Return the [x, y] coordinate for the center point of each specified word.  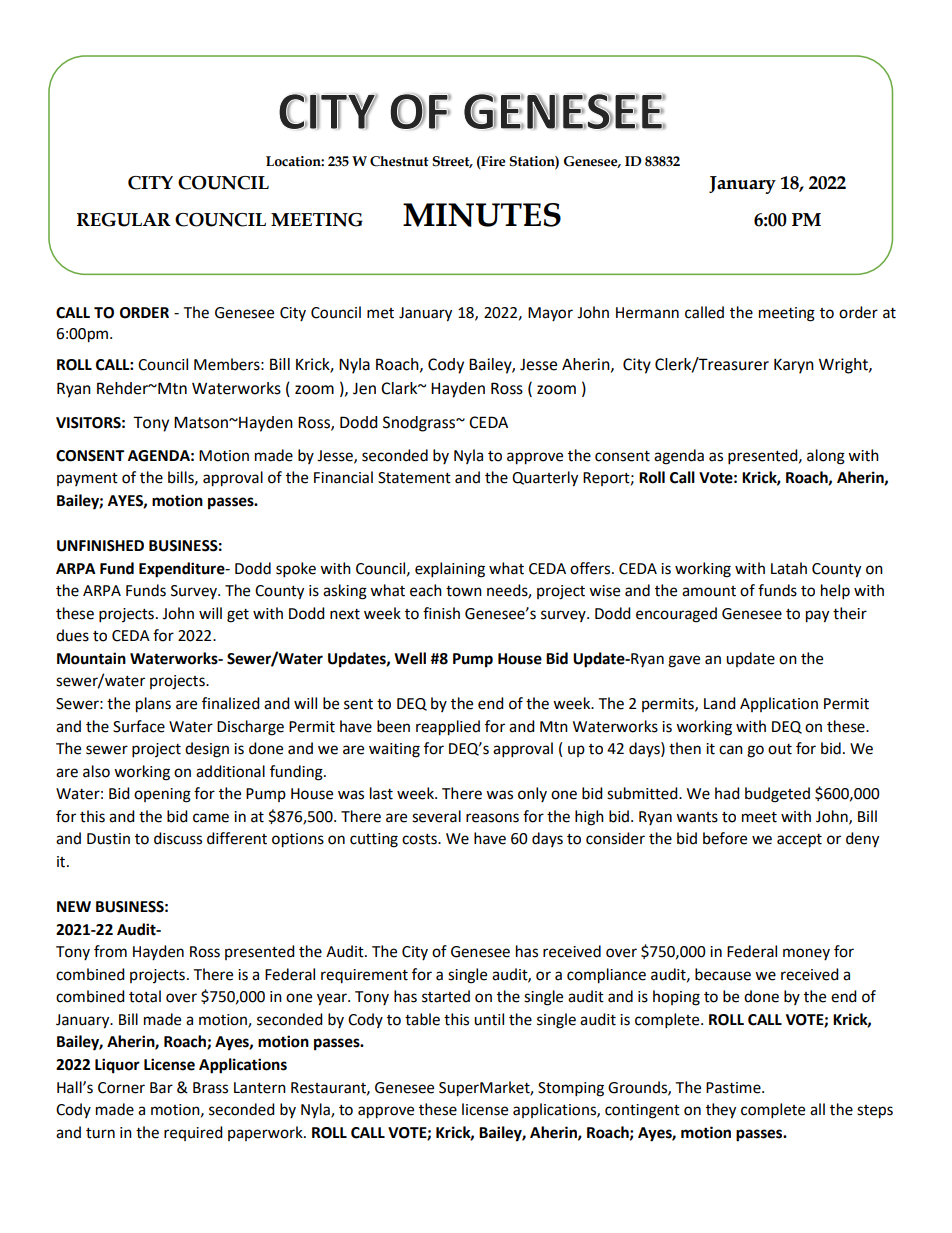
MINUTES [482, 215]
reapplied [448, 728]
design [207, 750]
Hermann [647, 313]
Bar [161, 1088]
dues [72, 635]
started [446, 996]
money [806, 954]
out [780, 749]
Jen [364, 389]
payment [87, 479]
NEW [74, 906]
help [835, 592]
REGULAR [124, 220]
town [464, 591]
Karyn [794, 366]
